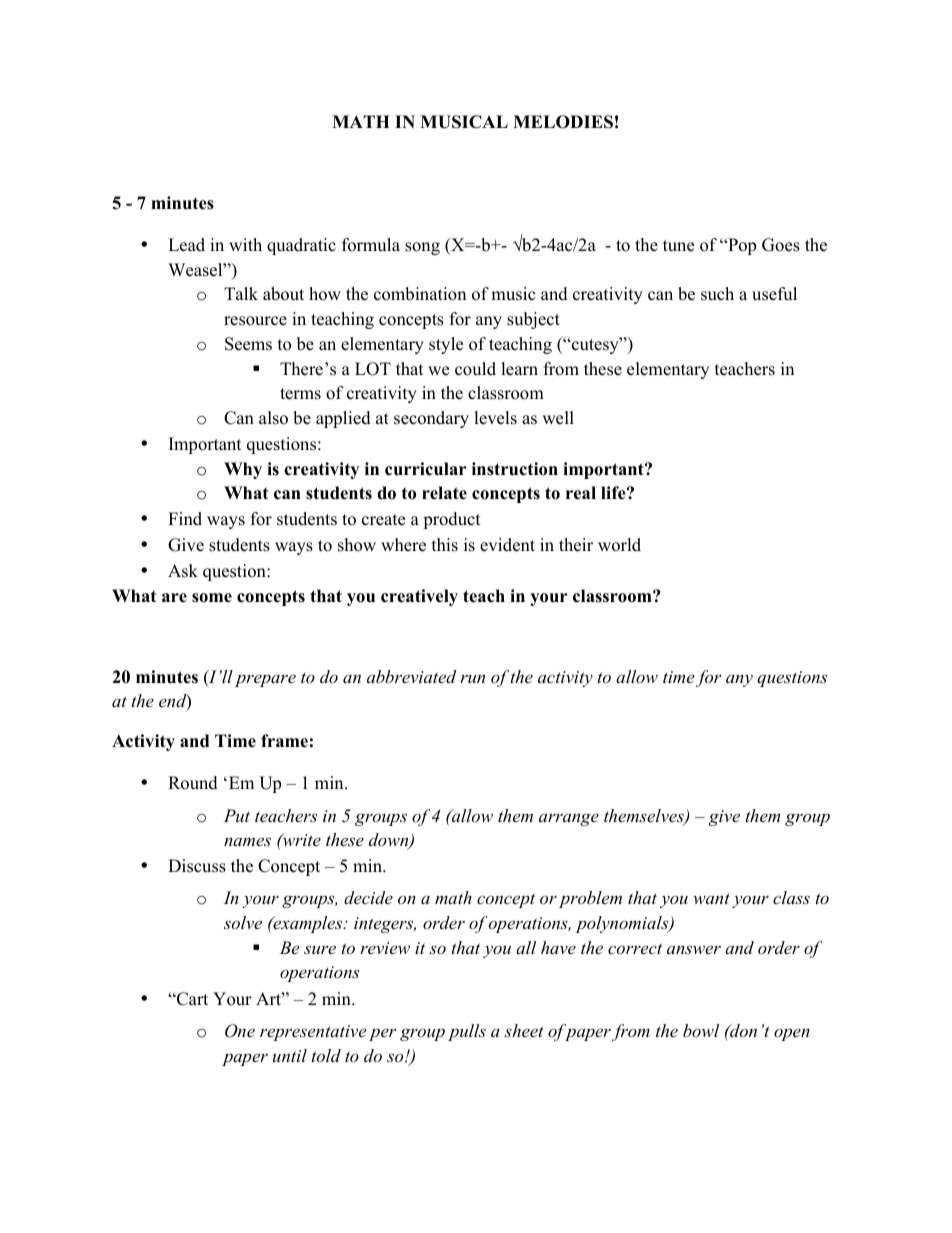 The height and width of the image is (1233, 952). What do you see at coordinates (495, 418) in the image?
I see `levels` at bounding box center [495, 418].
